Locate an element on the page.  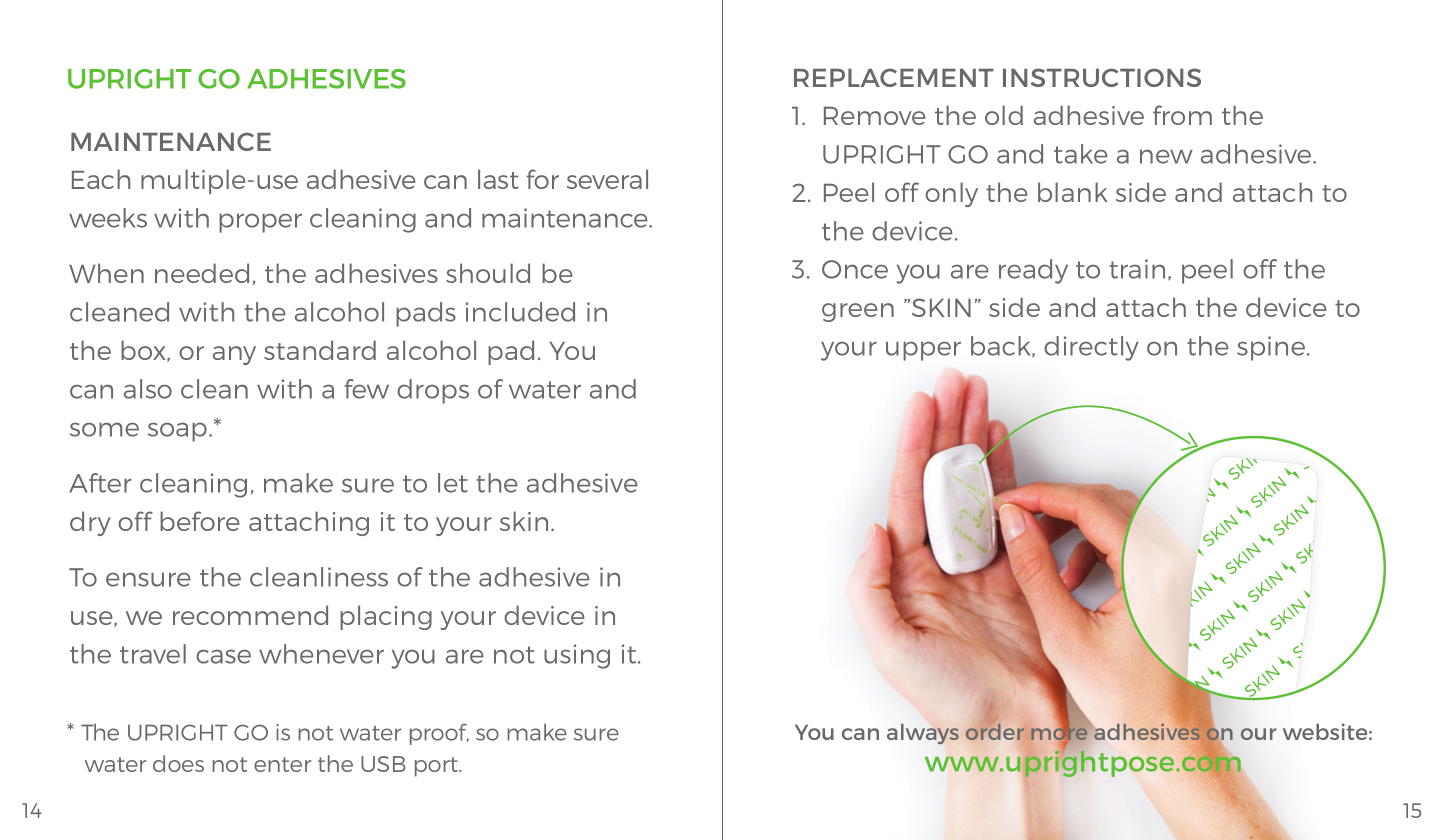
soap is located at coordinates (177, 432).
